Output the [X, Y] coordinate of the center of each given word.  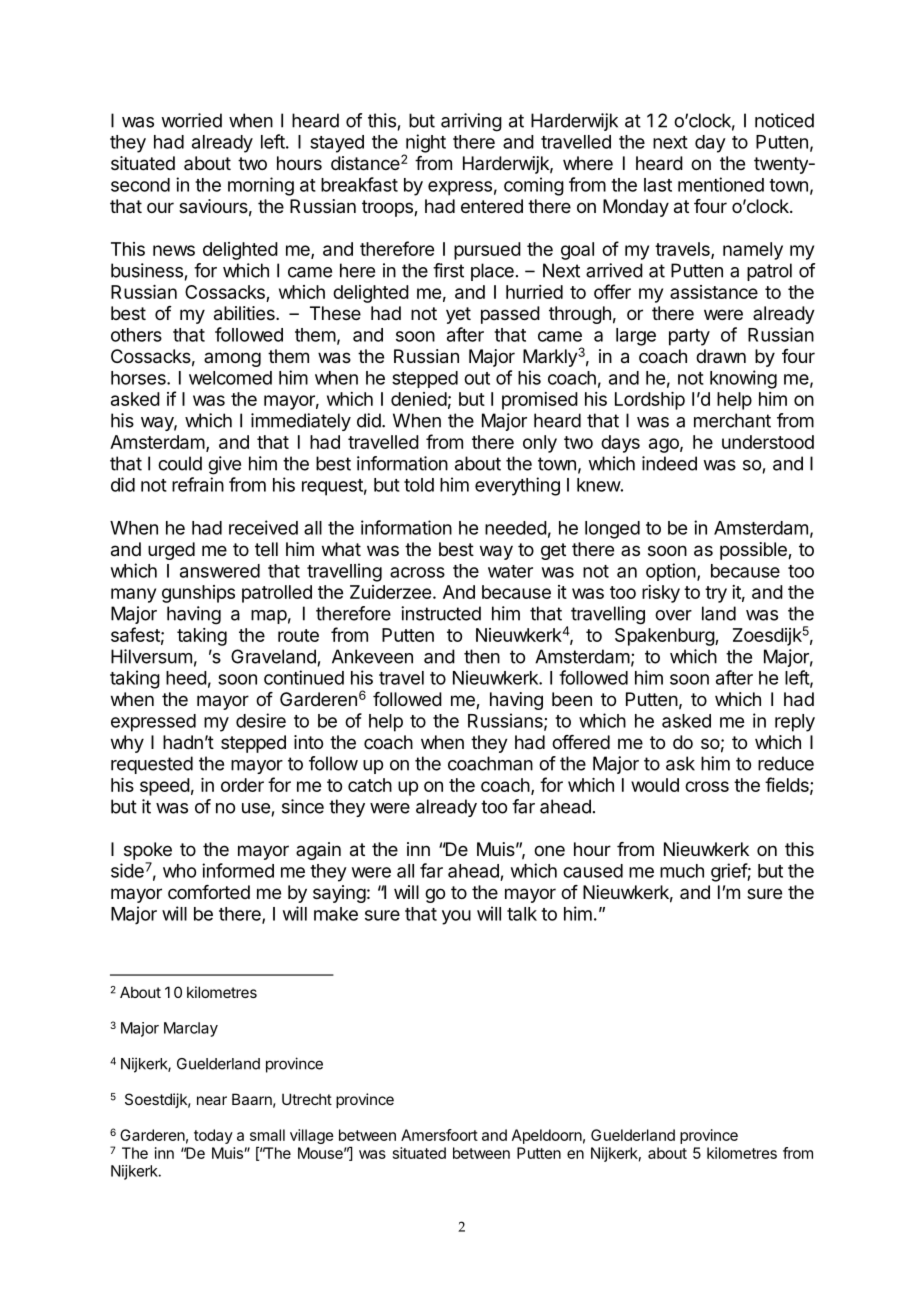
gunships [198, 594]
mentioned [721, 184]
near [212, 1100]
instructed [441, 613]
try [716, 594]
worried [191, 120]
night [425, 144]
